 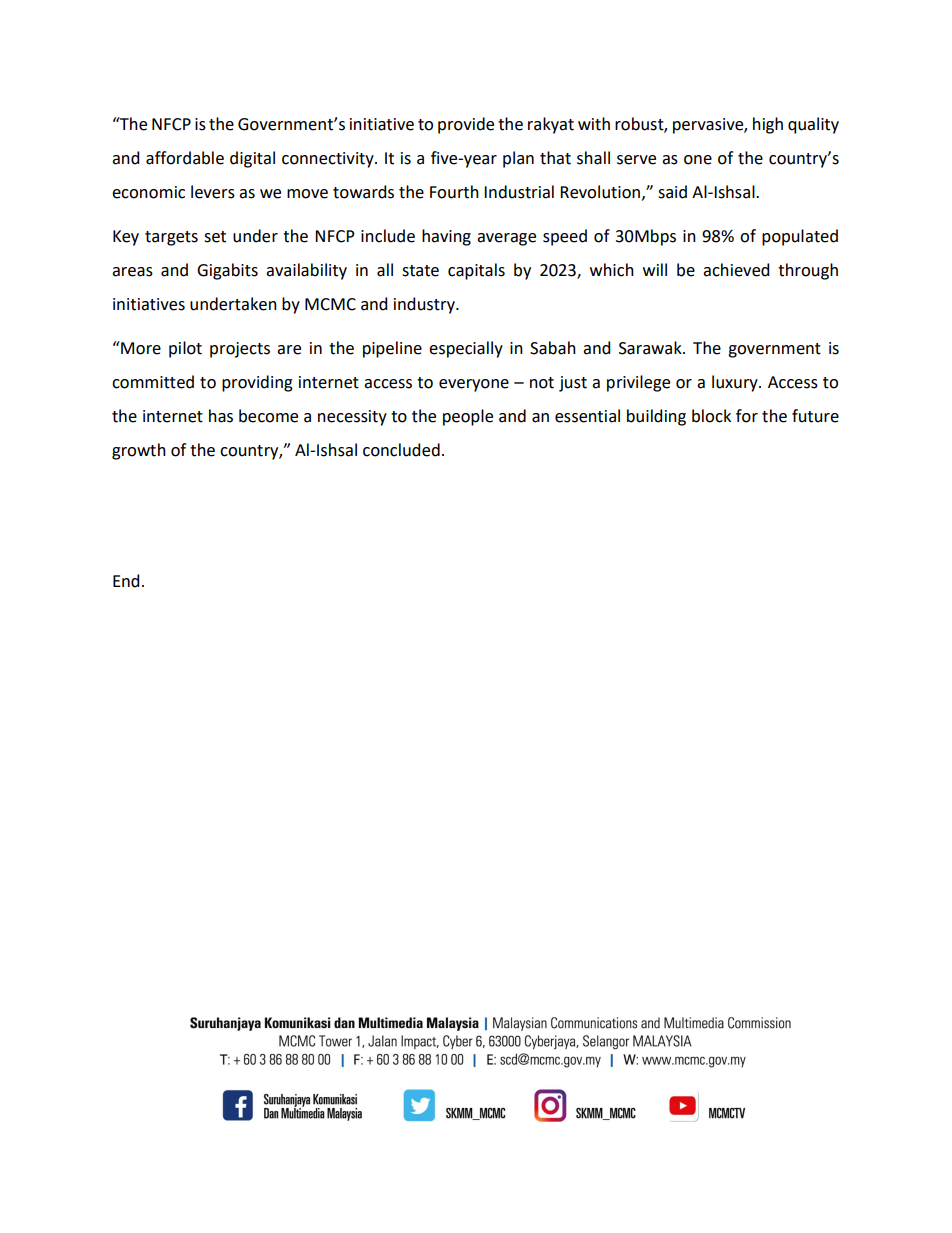 What do you see at coordinates (476, 271) in the page?
I see `capitals` at bounding box center [476, 271].
